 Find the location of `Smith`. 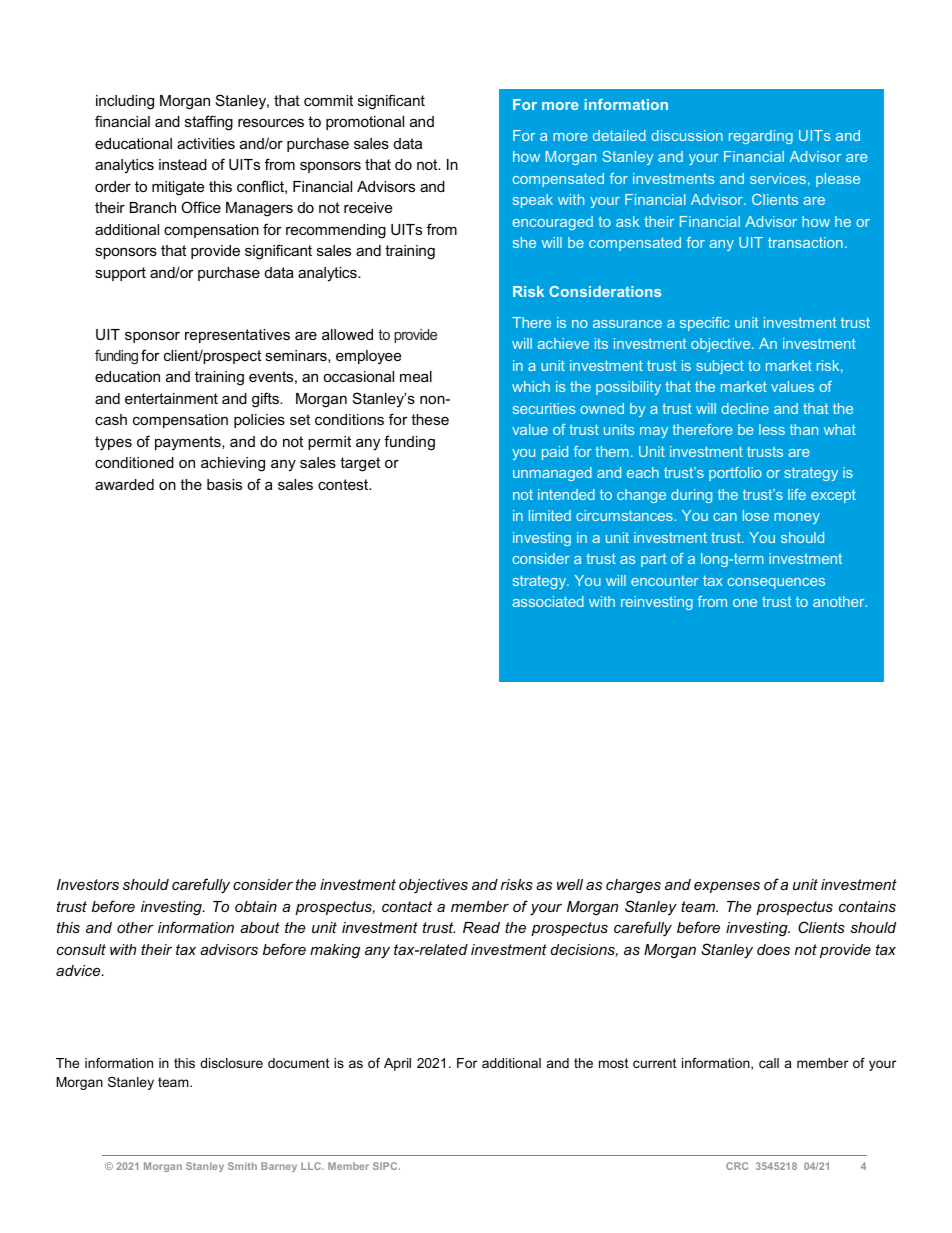

Smith is located at coordinates (242, 1166).
